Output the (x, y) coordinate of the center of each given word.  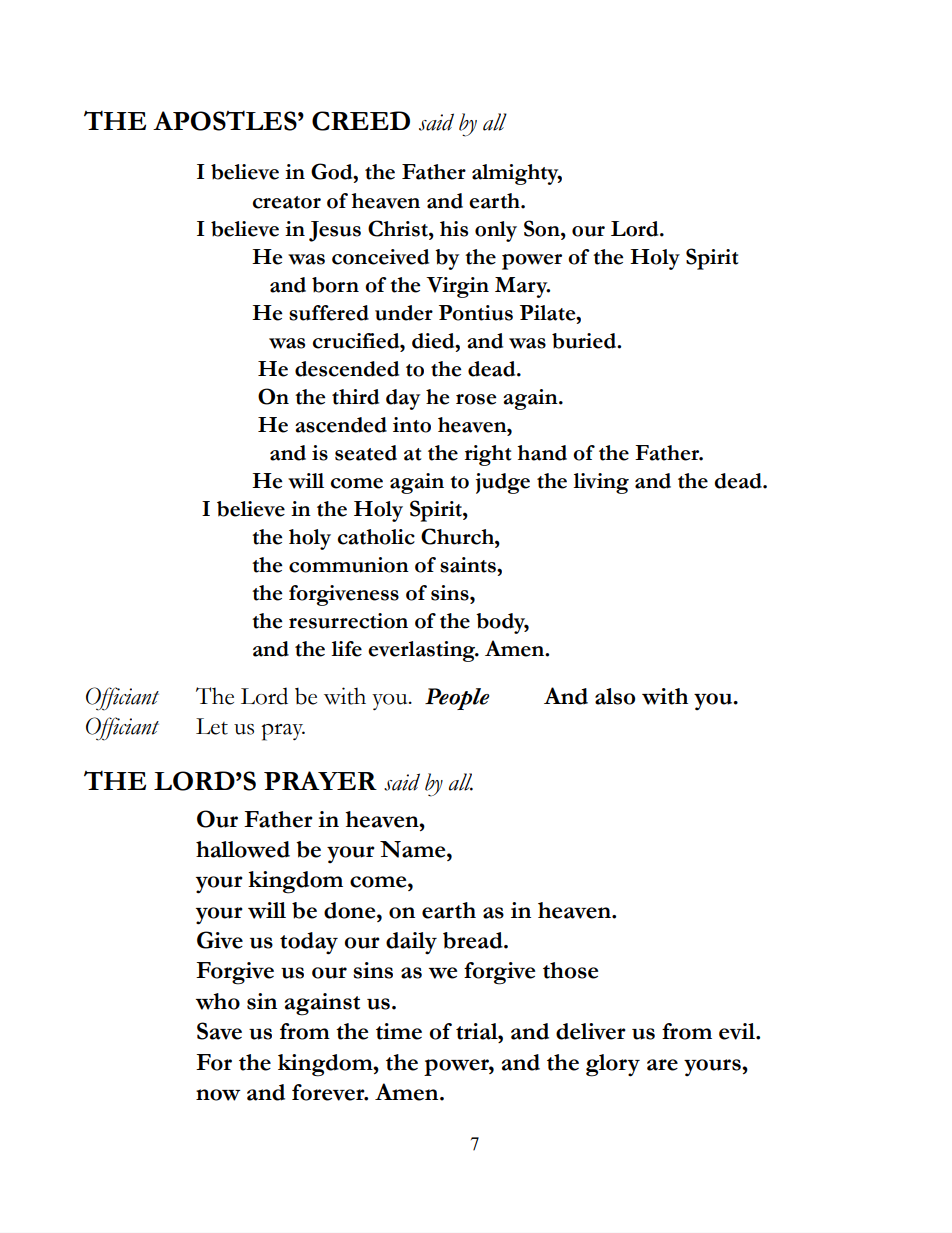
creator (287, 202)
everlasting (423, 651)
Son (543, 228)
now (218, 1095)
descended (347, 369)
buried (585, 341)
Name (414, 849)
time (399, 1031)
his (454, 229)
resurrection (348, 621)
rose (476, 399)
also (615, 696)
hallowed (243, 849)
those (570, 970)
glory (613, 1065)
